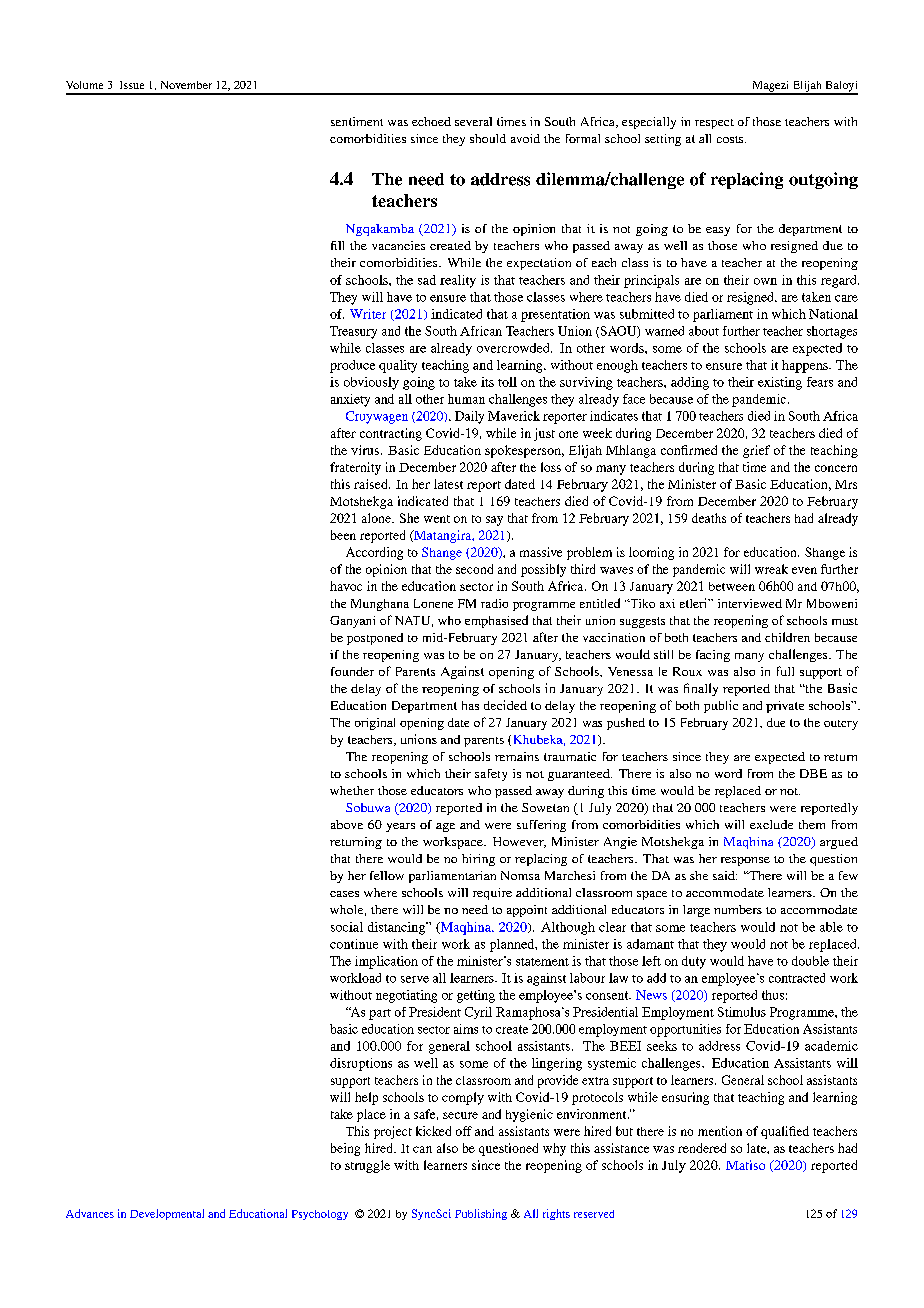 The image size is (924, 1308). What do you see at coordinates (787, 637) in the screenshot?
I see `children` at bounding box center [787, 637].
